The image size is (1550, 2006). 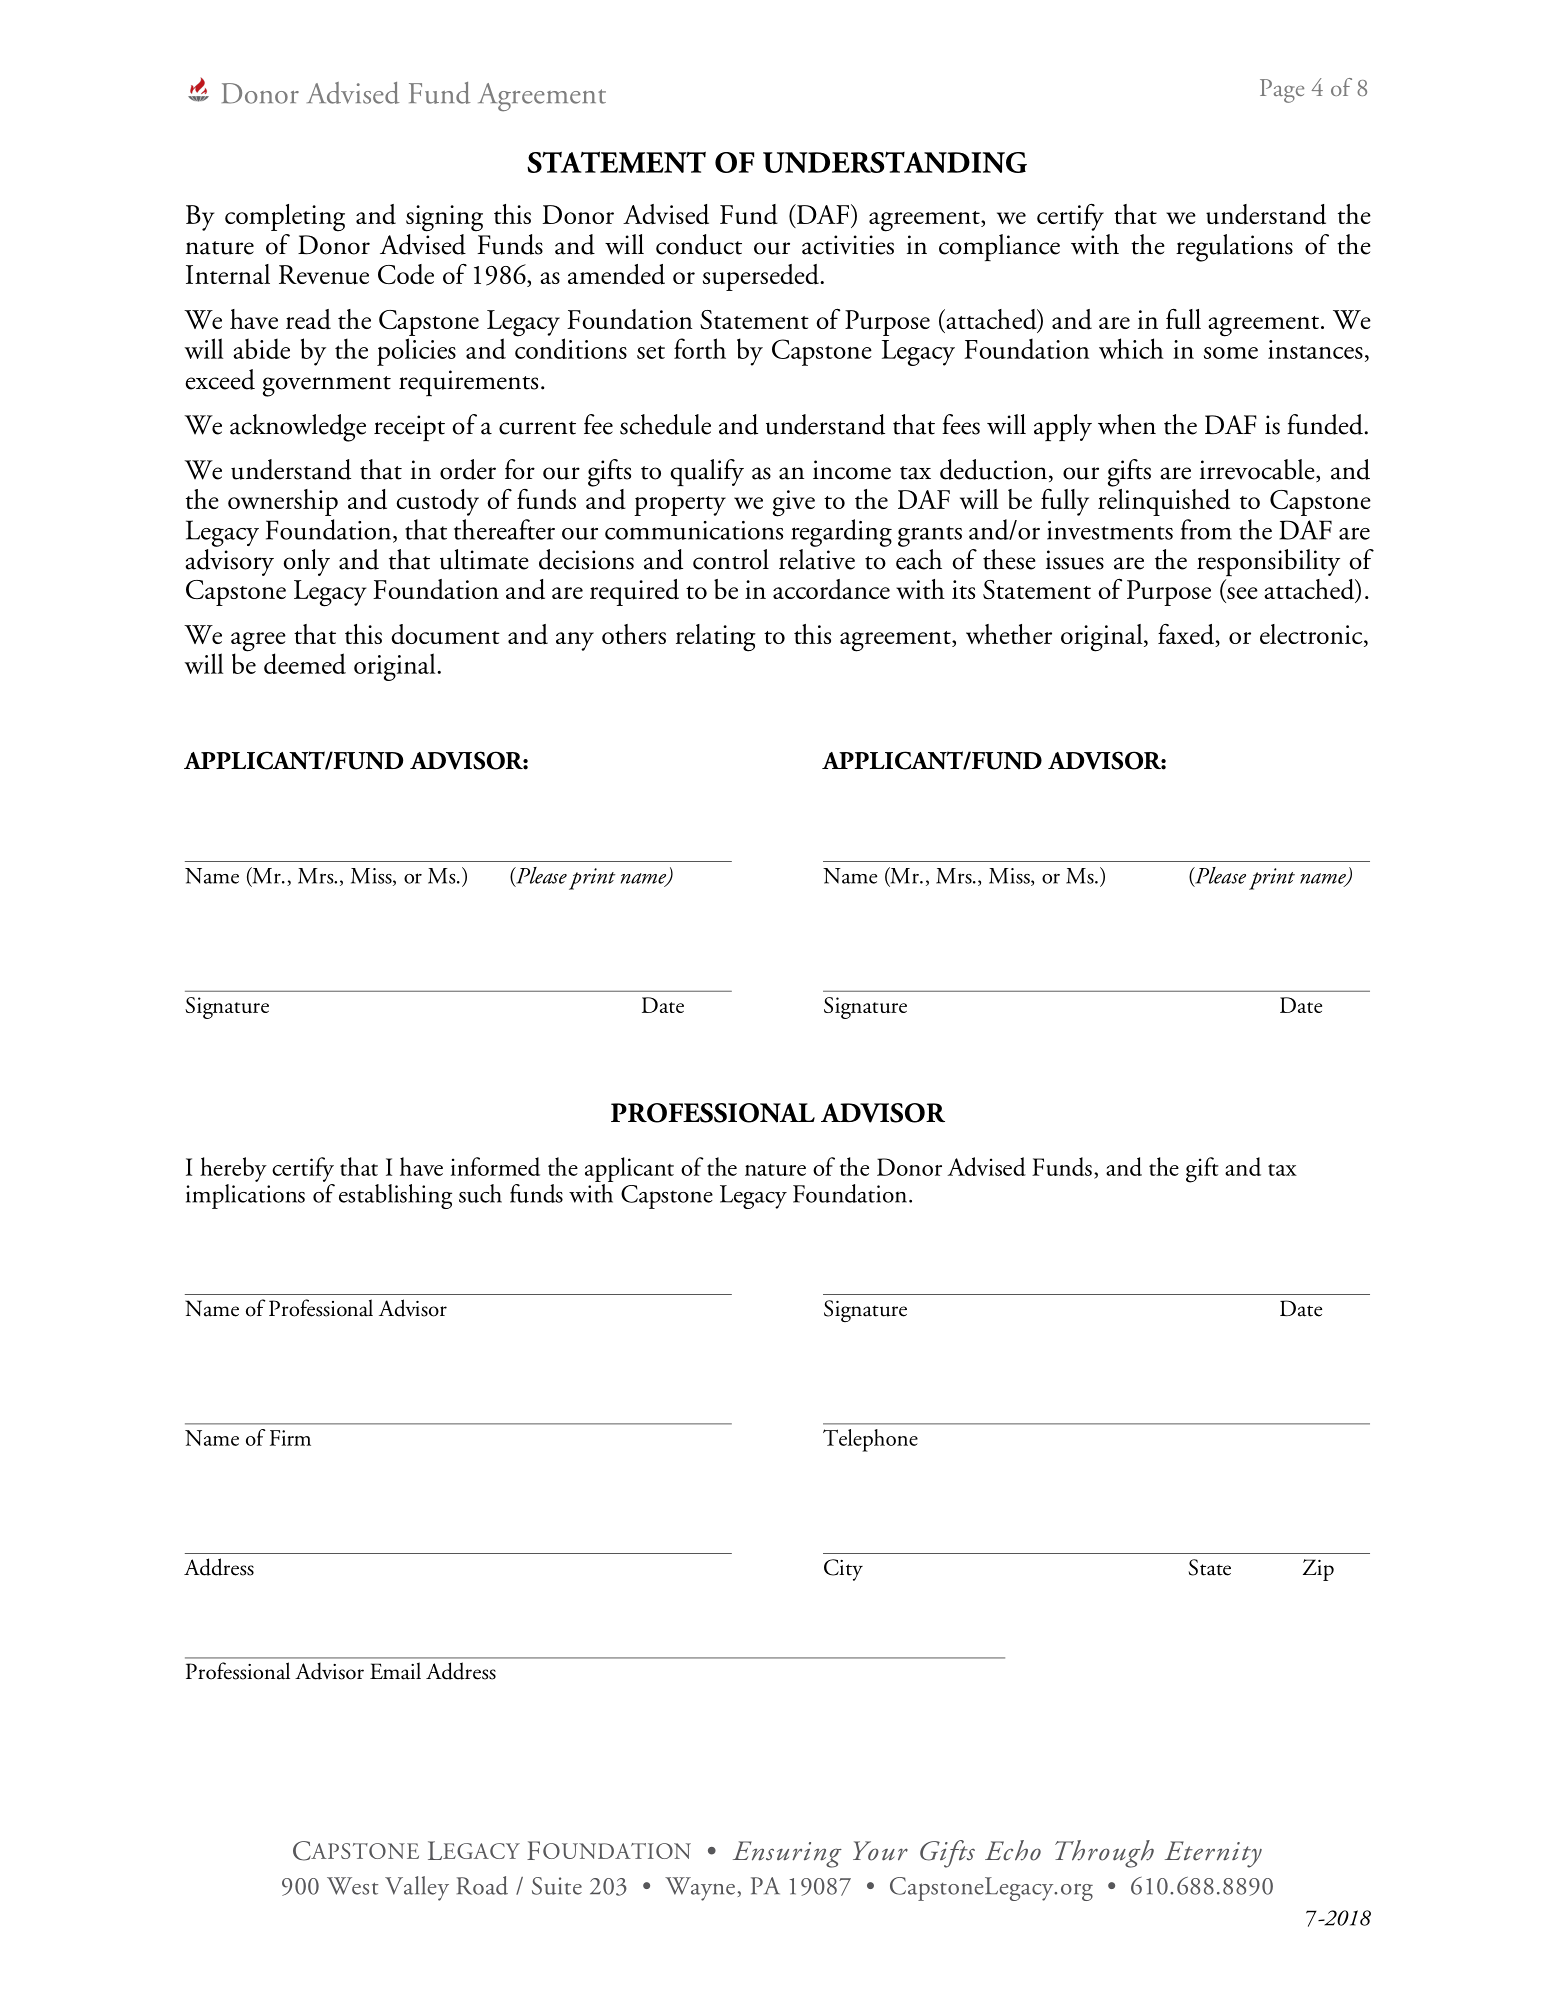 I want to click on Page, so click(x=1282, y=91).
